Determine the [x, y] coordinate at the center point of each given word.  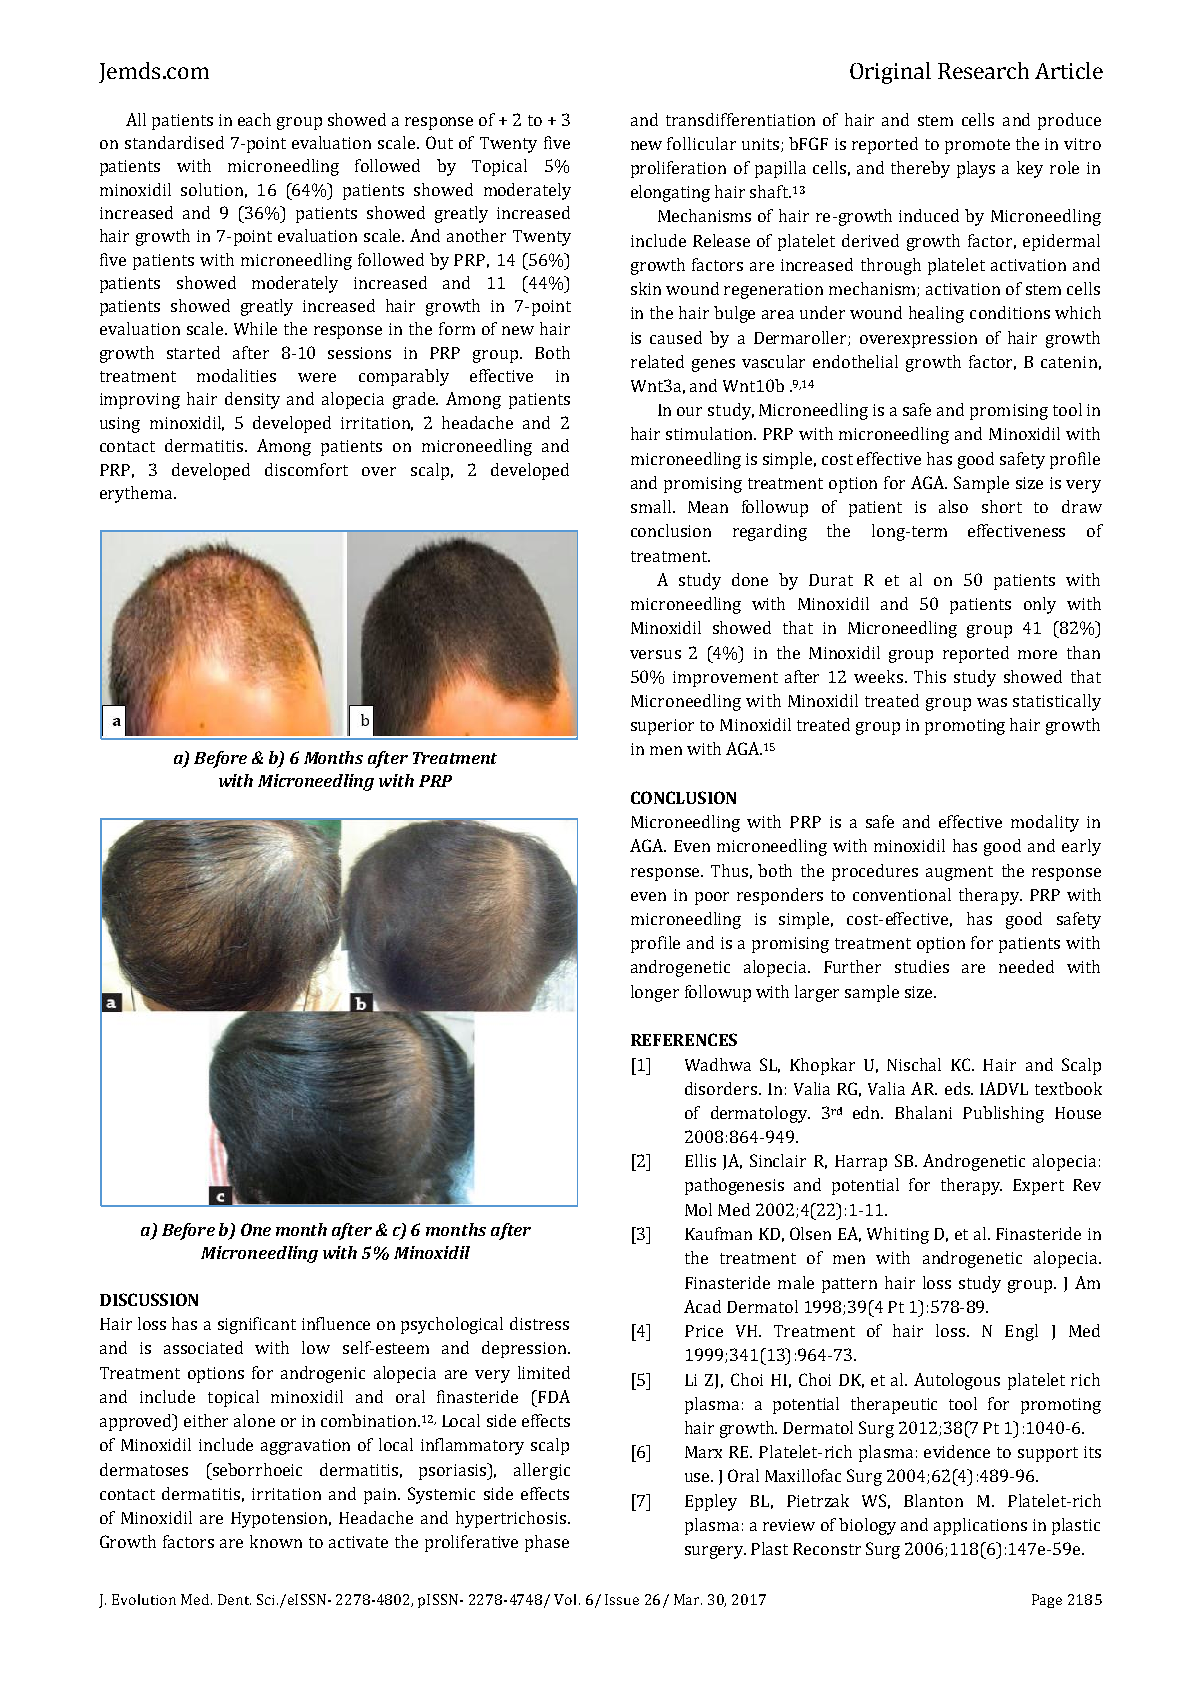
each [254, 119]
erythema [137, 494]
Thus [729, 870]
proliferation [678, 169]
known [276, 1541]
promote [977, 146]
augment [959, 873]
